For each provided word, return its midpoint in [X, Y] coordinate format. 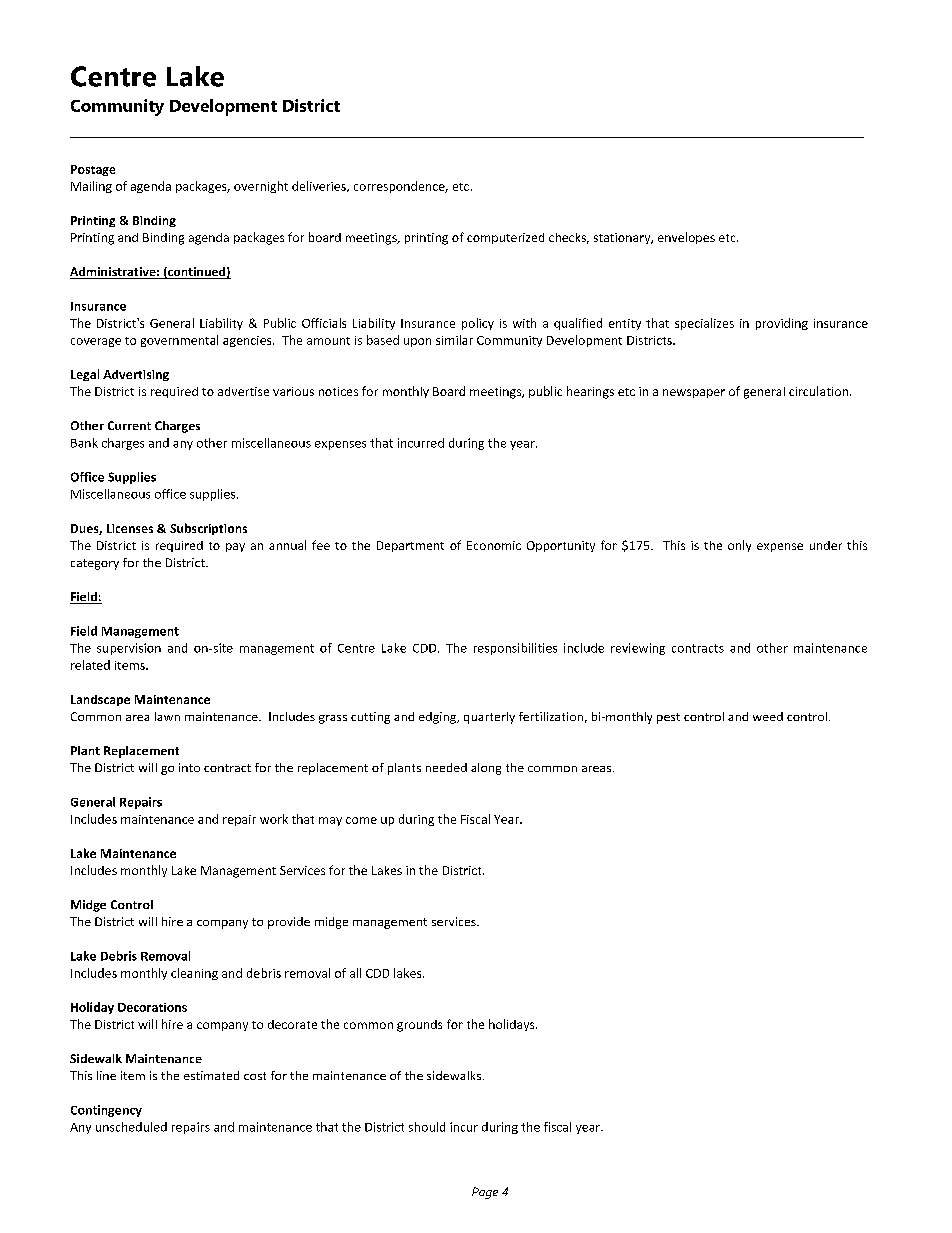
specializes [704, 324]
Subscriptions [208, 529]
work [274, 819]
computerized [505, 238]
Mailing [91, 187]
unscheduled [131, 1127]
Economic [494, 545]
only [739, 546]
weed [768, 716]
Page [485, 1193]
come [361, 820]
